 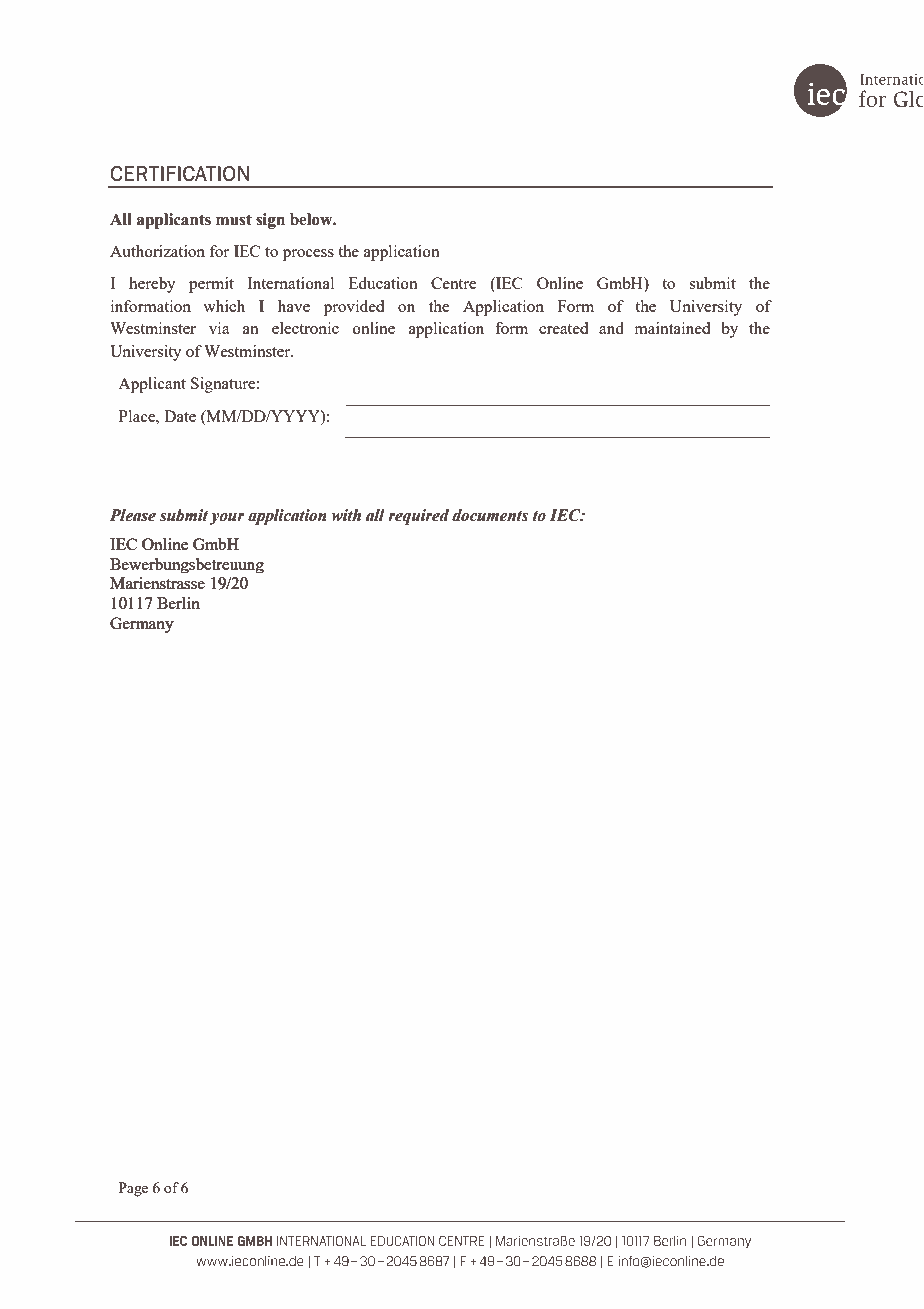 What do you see at coordinates (142, 625) in the screenshot?
I see `Germany` at bounding box center [142, 625].
